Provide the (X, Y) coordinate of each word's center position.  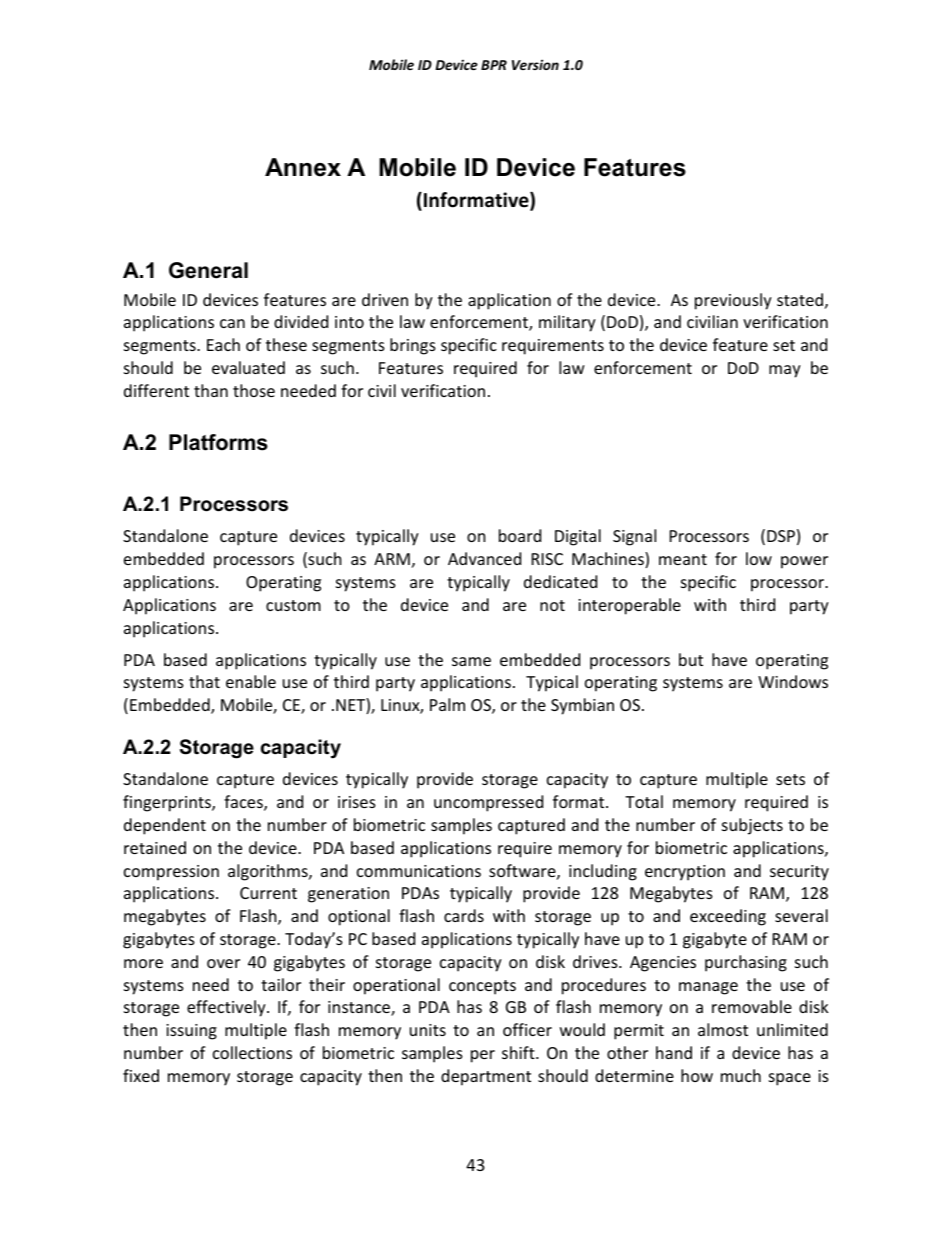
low (759, 558)
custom (293, 605)
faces (244, 803)
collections (252, 1052)
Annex (303, 167)
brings (413, 346)
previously (733, 301)
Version (535, 64)
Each (223, 344)
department (486, 1077)
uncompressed (488, 803)
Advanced (484, 558)
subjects (752, 826)
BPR (494, 65)
